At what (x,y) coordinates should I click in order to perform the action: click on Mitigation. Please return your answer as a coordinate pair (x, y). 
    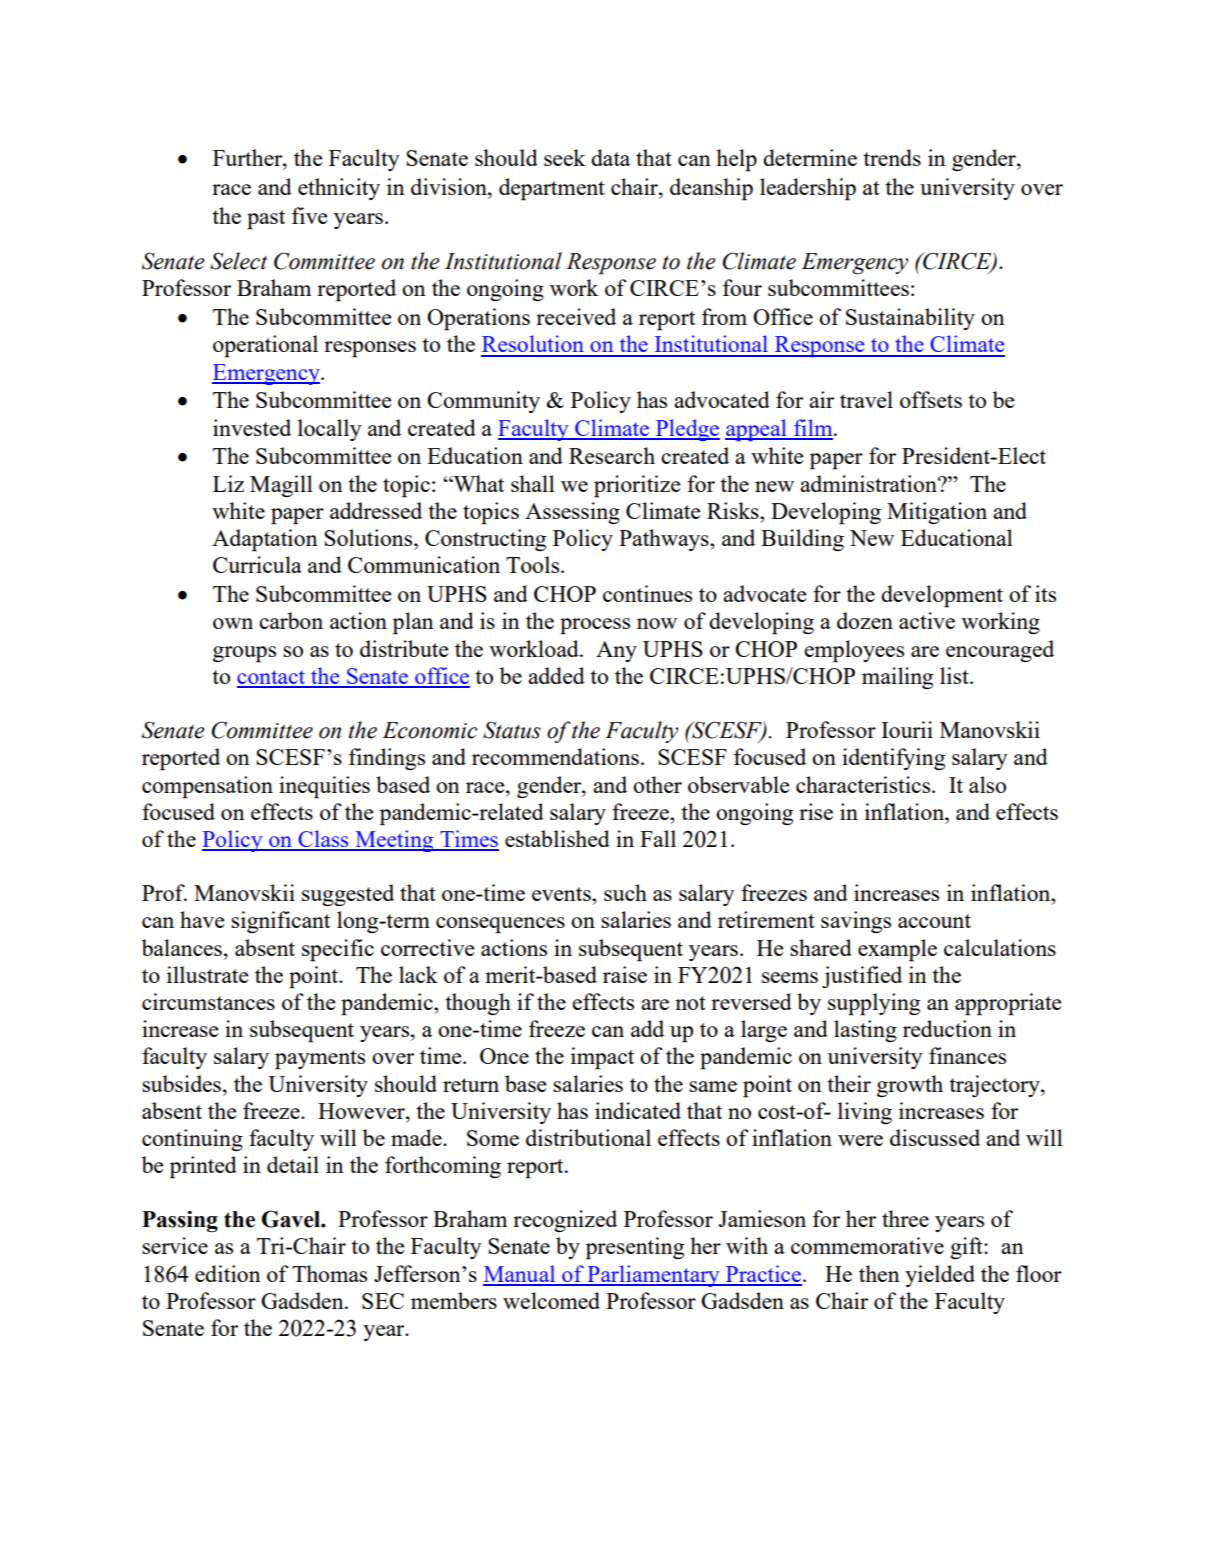
    Looking at the image, I should click on (937, 513).
